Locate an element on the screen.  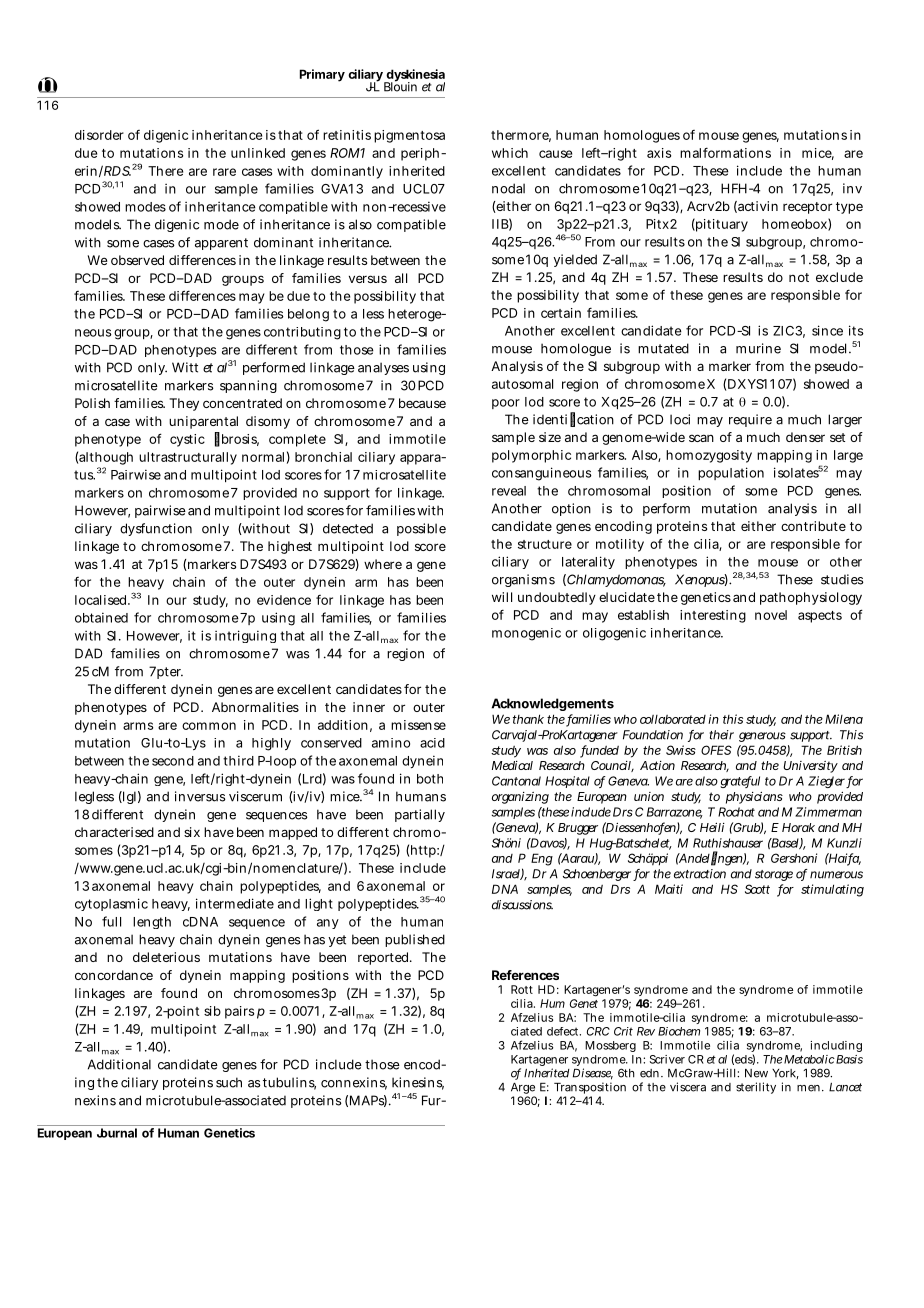
discussions is located at coordinates (522, 905).
